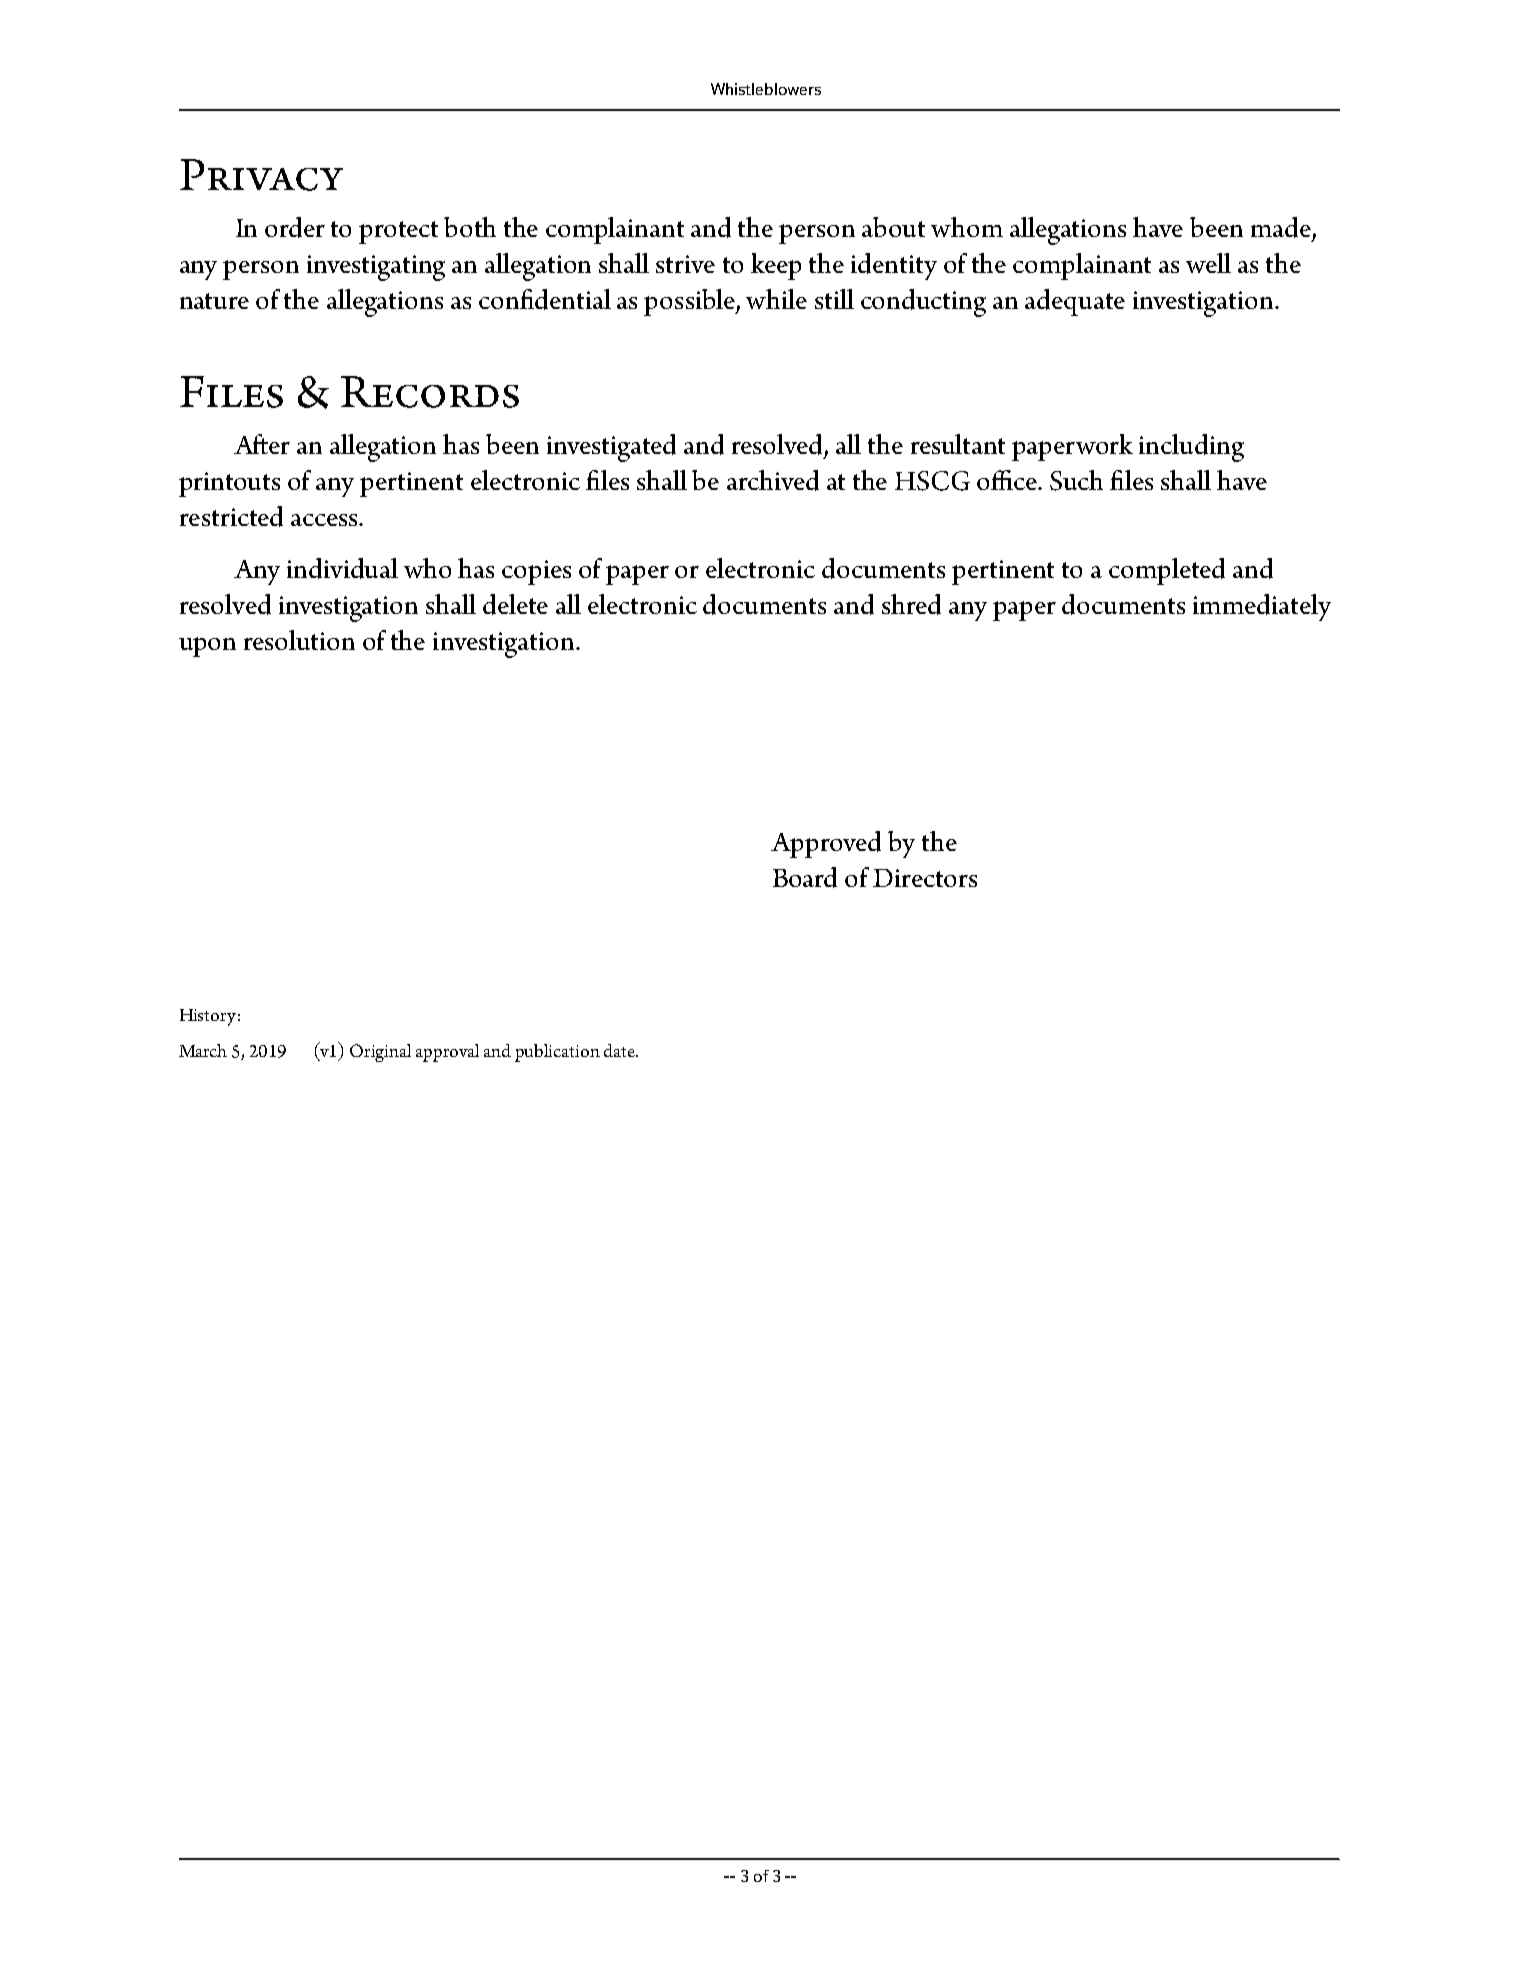  What do you see at coordinates (911, 604) in the page?
I see `shred` at bounding box center [911, 604].
